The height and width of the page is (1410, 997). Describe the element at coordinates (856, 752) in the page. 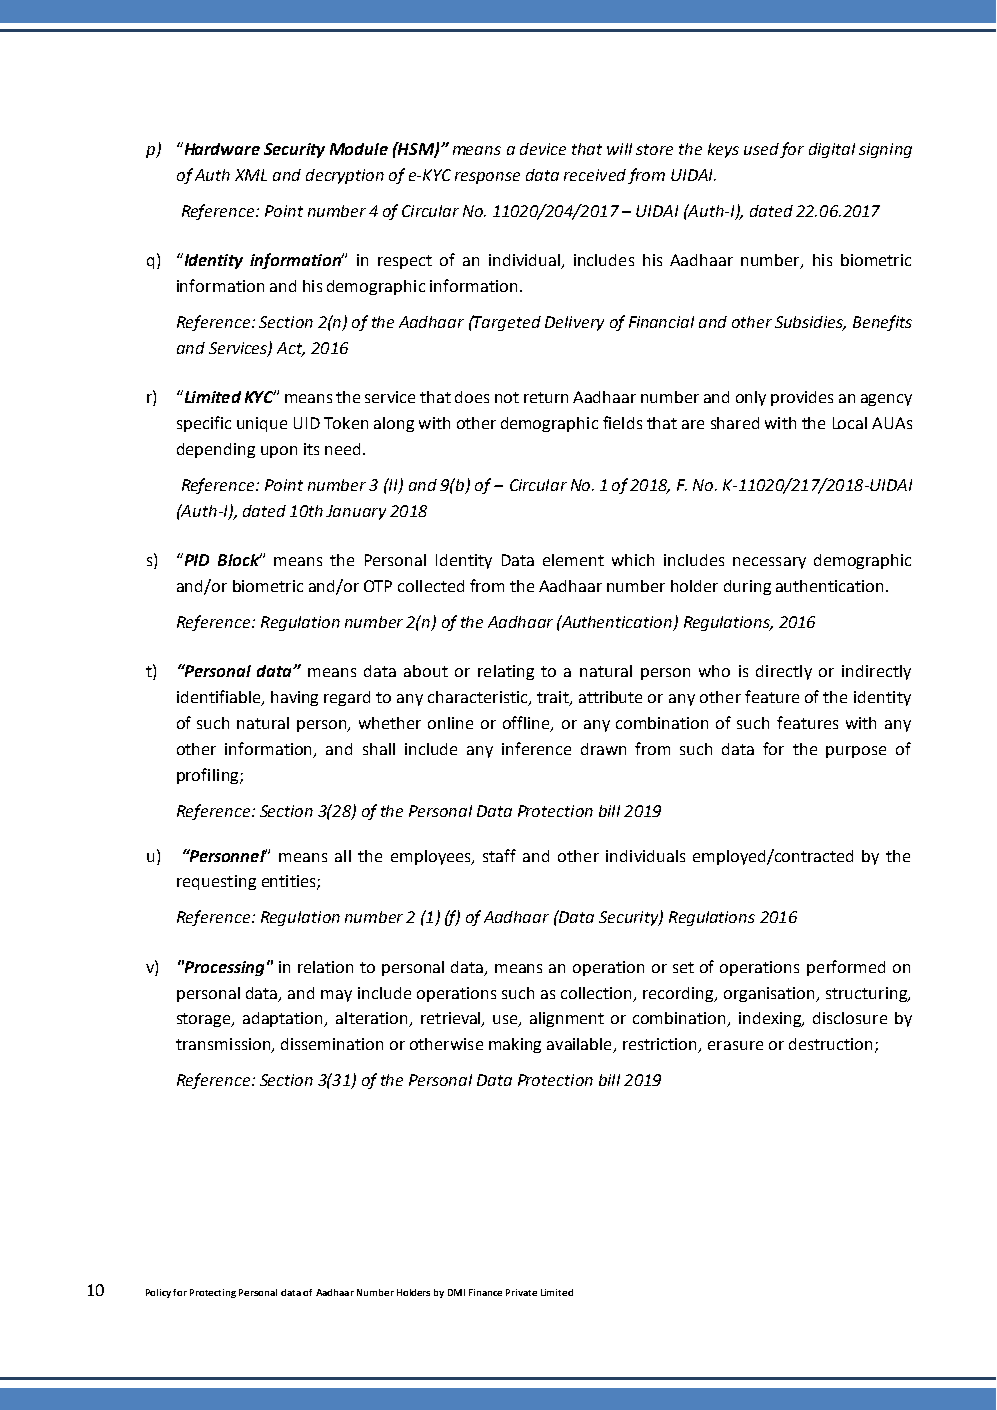

I see `purpose` at that location.
